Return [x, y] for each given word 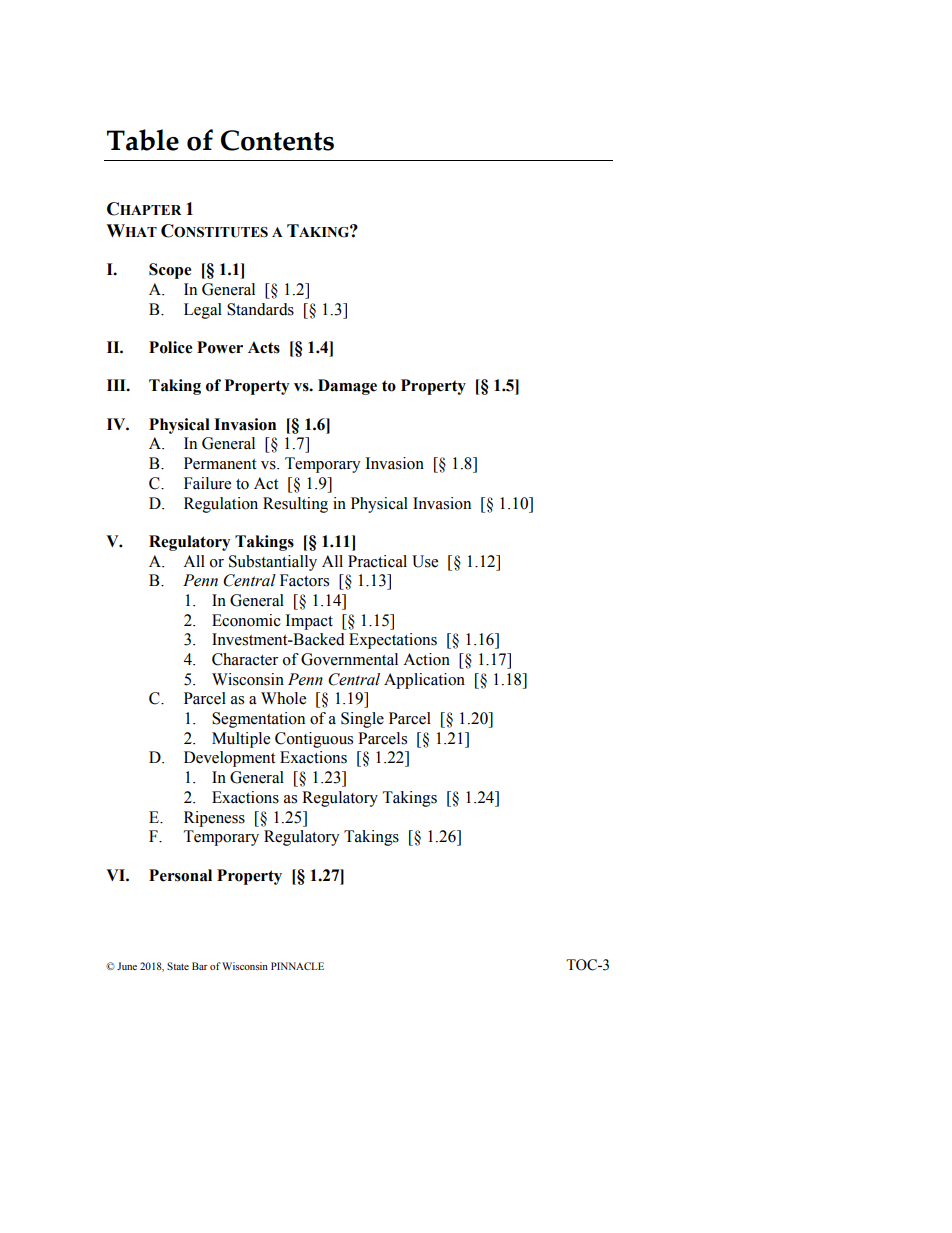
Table [143, 140]
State [178, 966]
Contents [277, 140]
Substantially [273, 563]
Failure [207, 483]
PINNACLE [297, 966]
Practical [377, 561]
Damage [347, 387]
